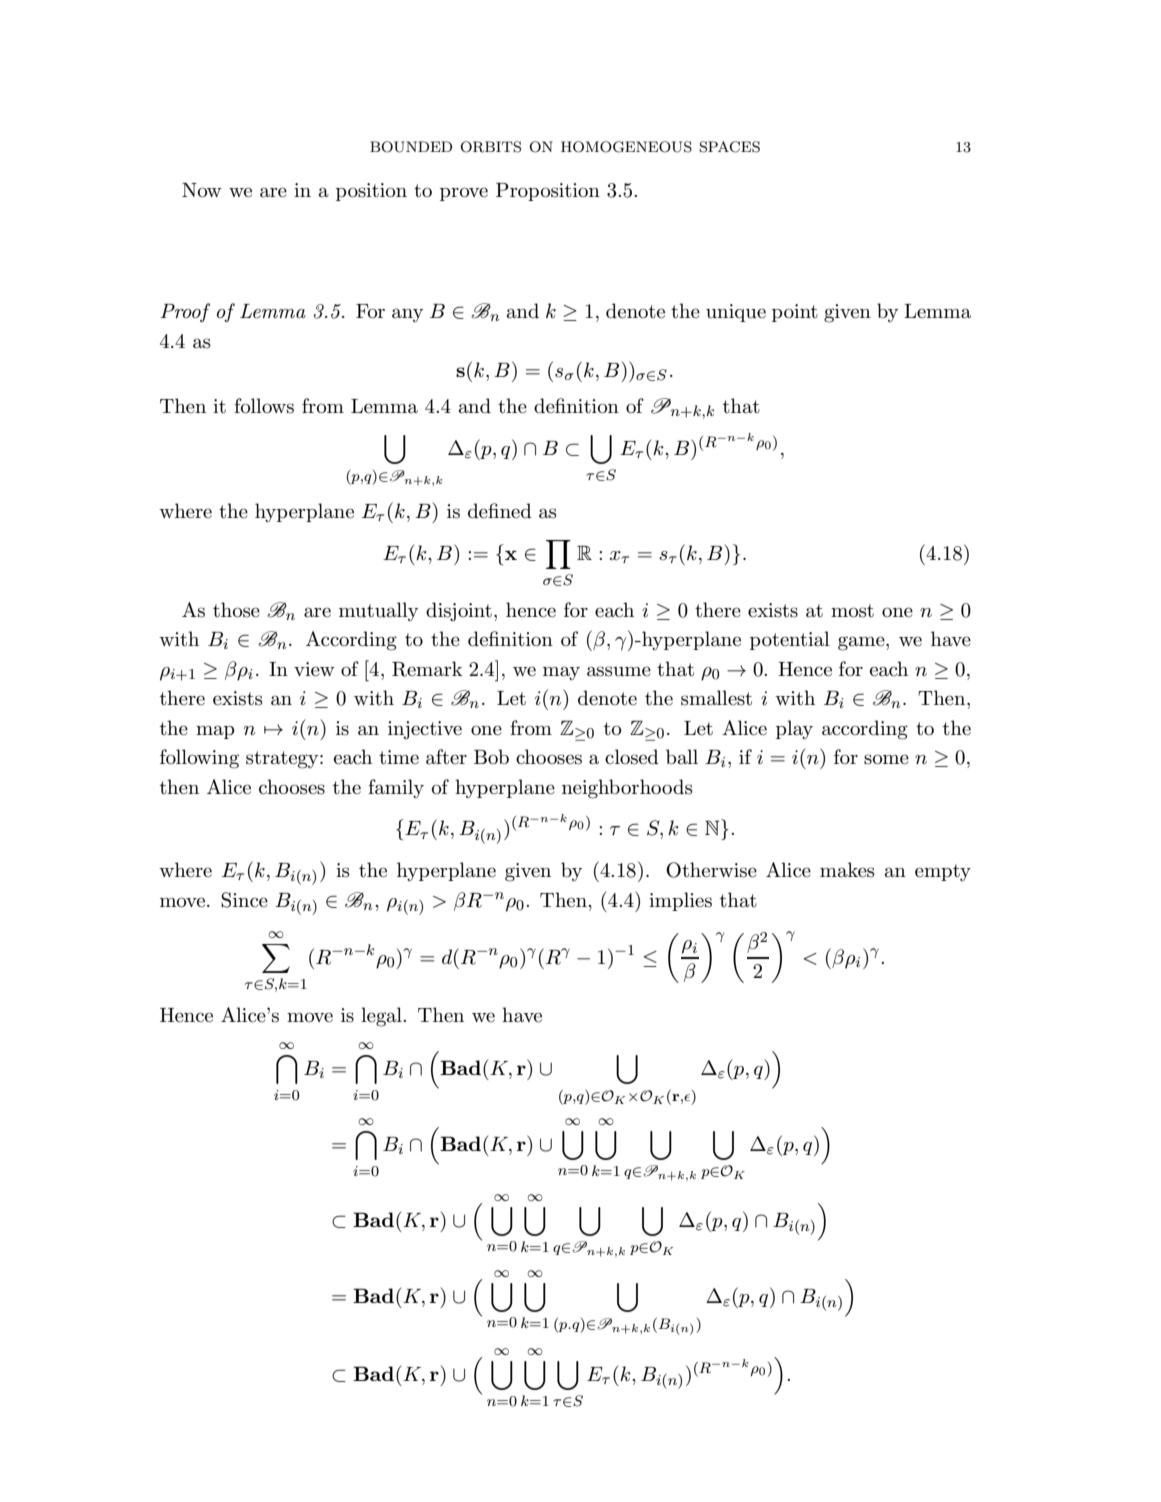 This screenshot has width=1161, height=1502. I want to click on neighborhoods, so click(627, 789).
